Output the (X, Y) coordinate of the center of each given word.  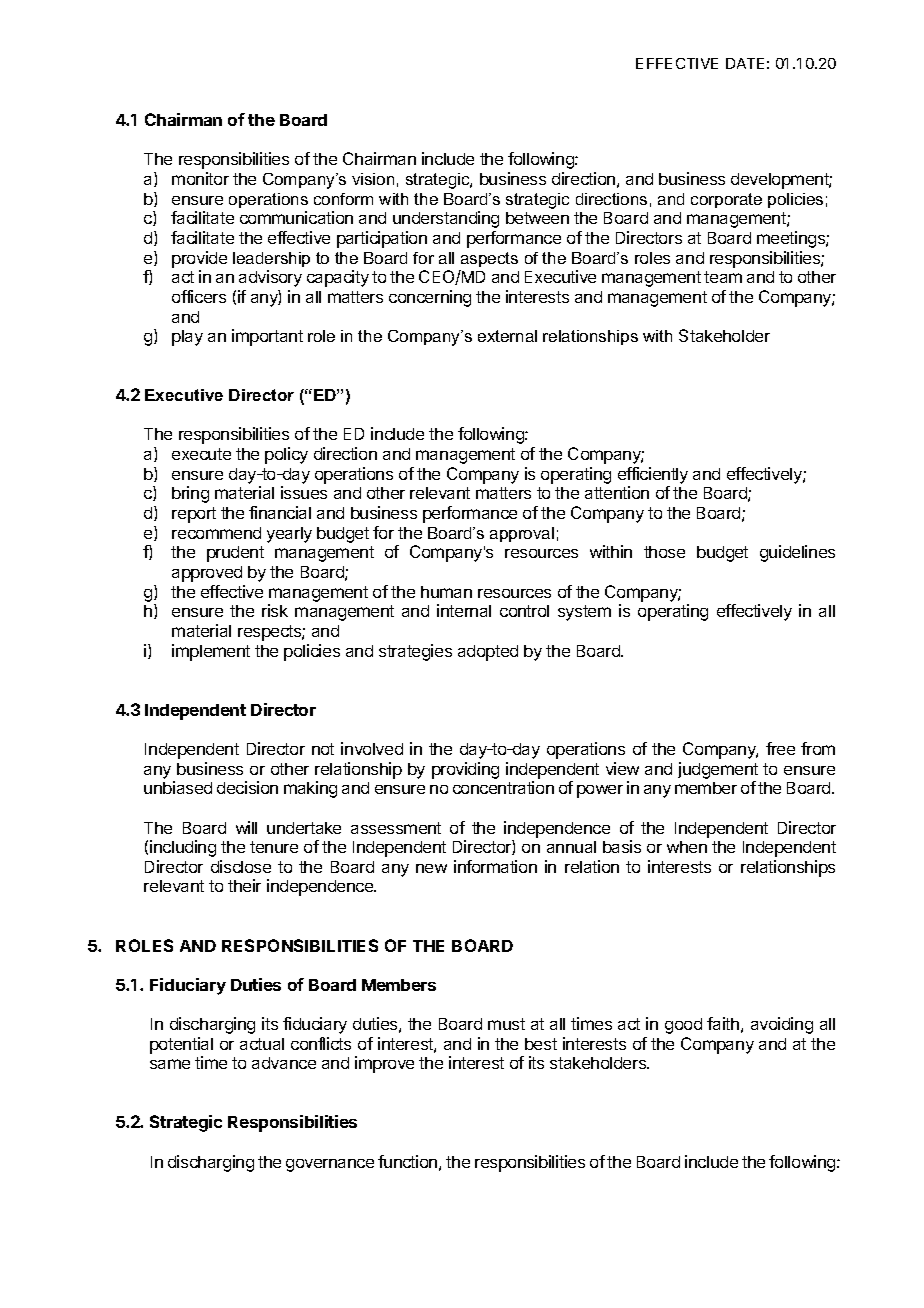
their (244, 885)
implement (211, 652)
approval (522, 534)
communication (296, 217)
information (495, 866)
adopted (488, 653)
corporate (726, 200)
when (687, 847)
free (780, 748)
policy (286, 455)
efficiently (653, 475)
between (537, 218)
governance (330, 1165)
